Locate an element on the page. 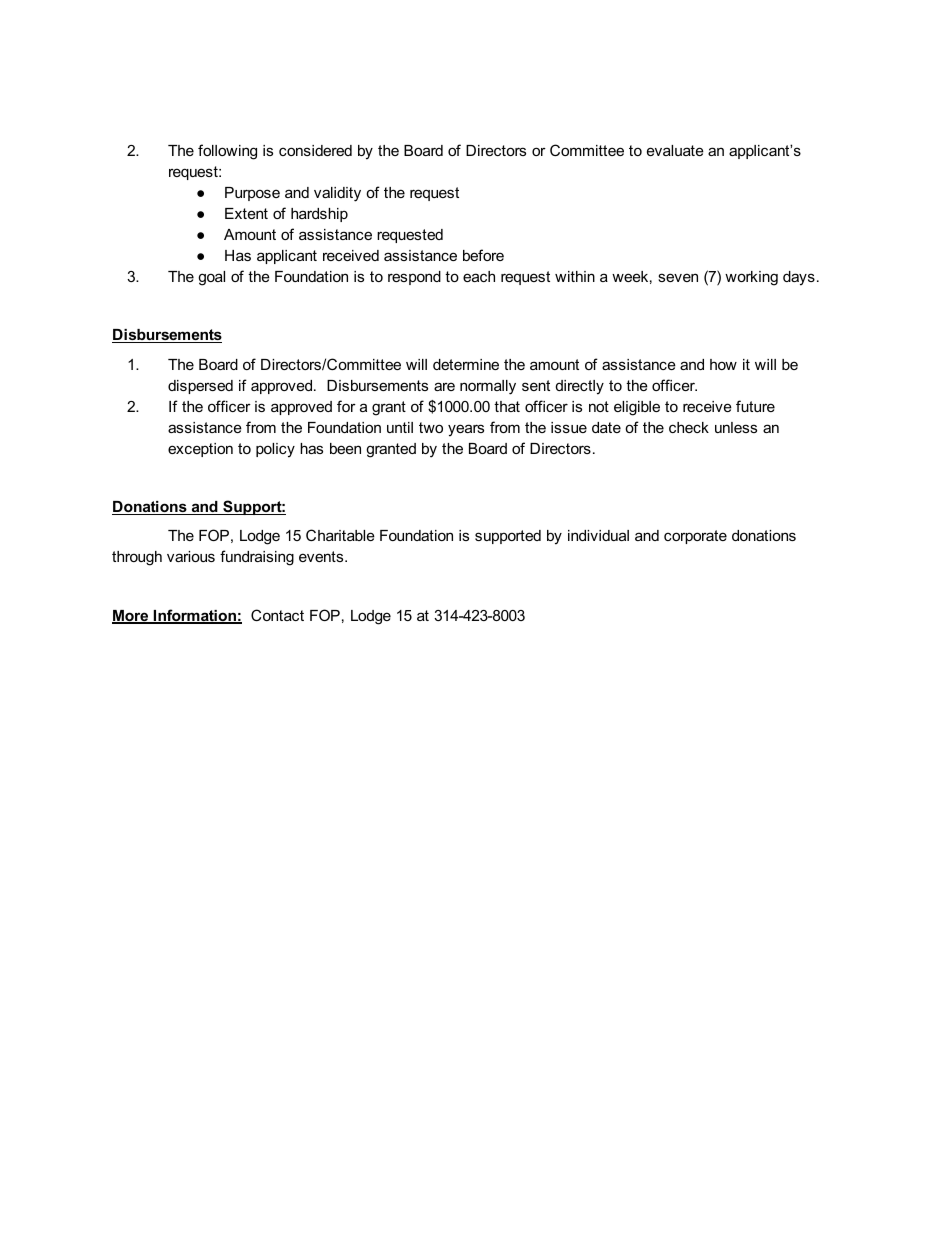 The image size is (952, 1233). corporate is located at coordinates (695, 537).
